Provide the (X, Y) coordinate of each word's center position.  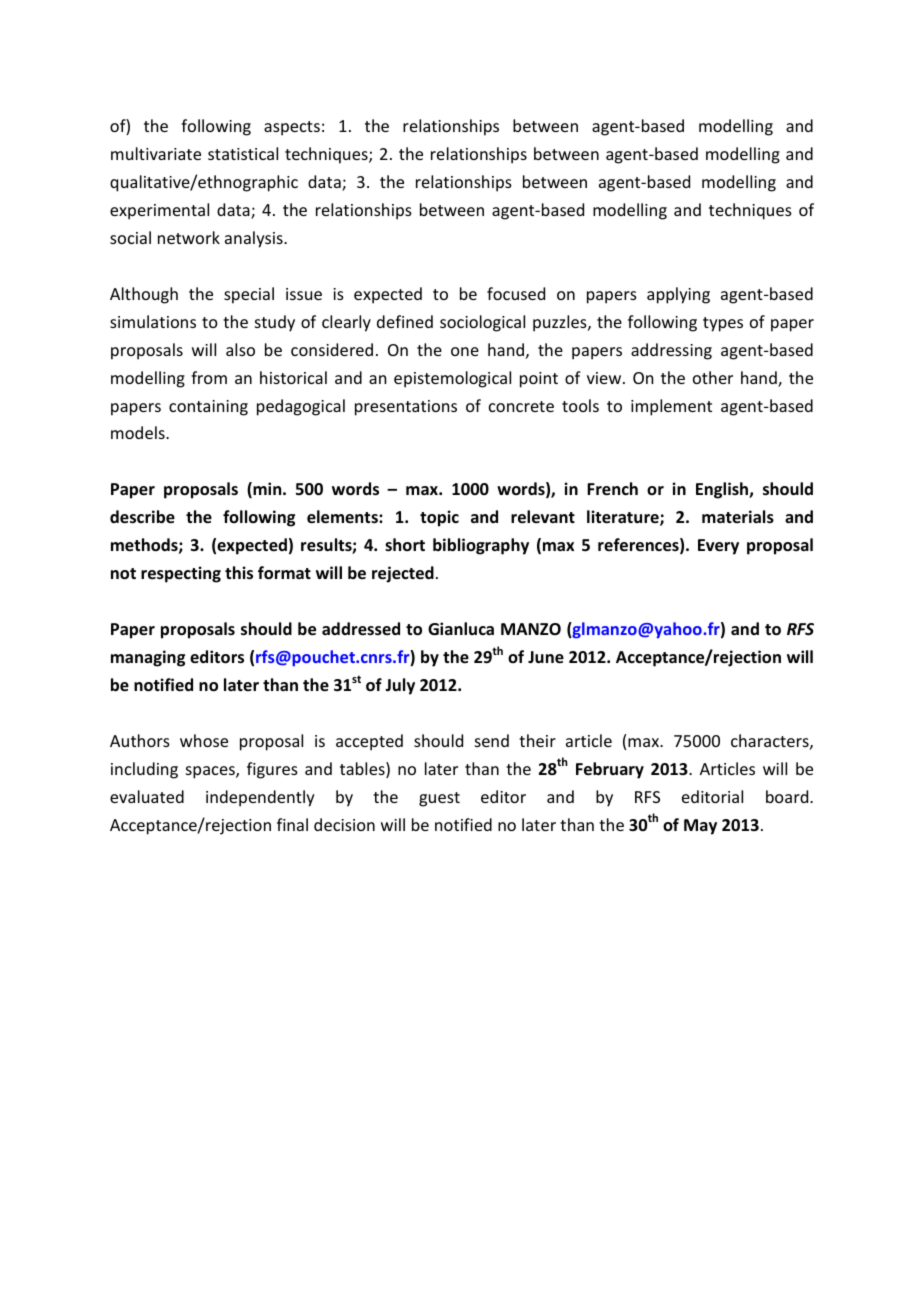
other (713, 377)
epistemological (452, 379)
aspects (292, 128)
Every (718, 547)
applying (678, 295)
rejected (403, 574)
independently (260, 798)
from (209, 377)
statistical (243, 153)
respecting (181, 574)
